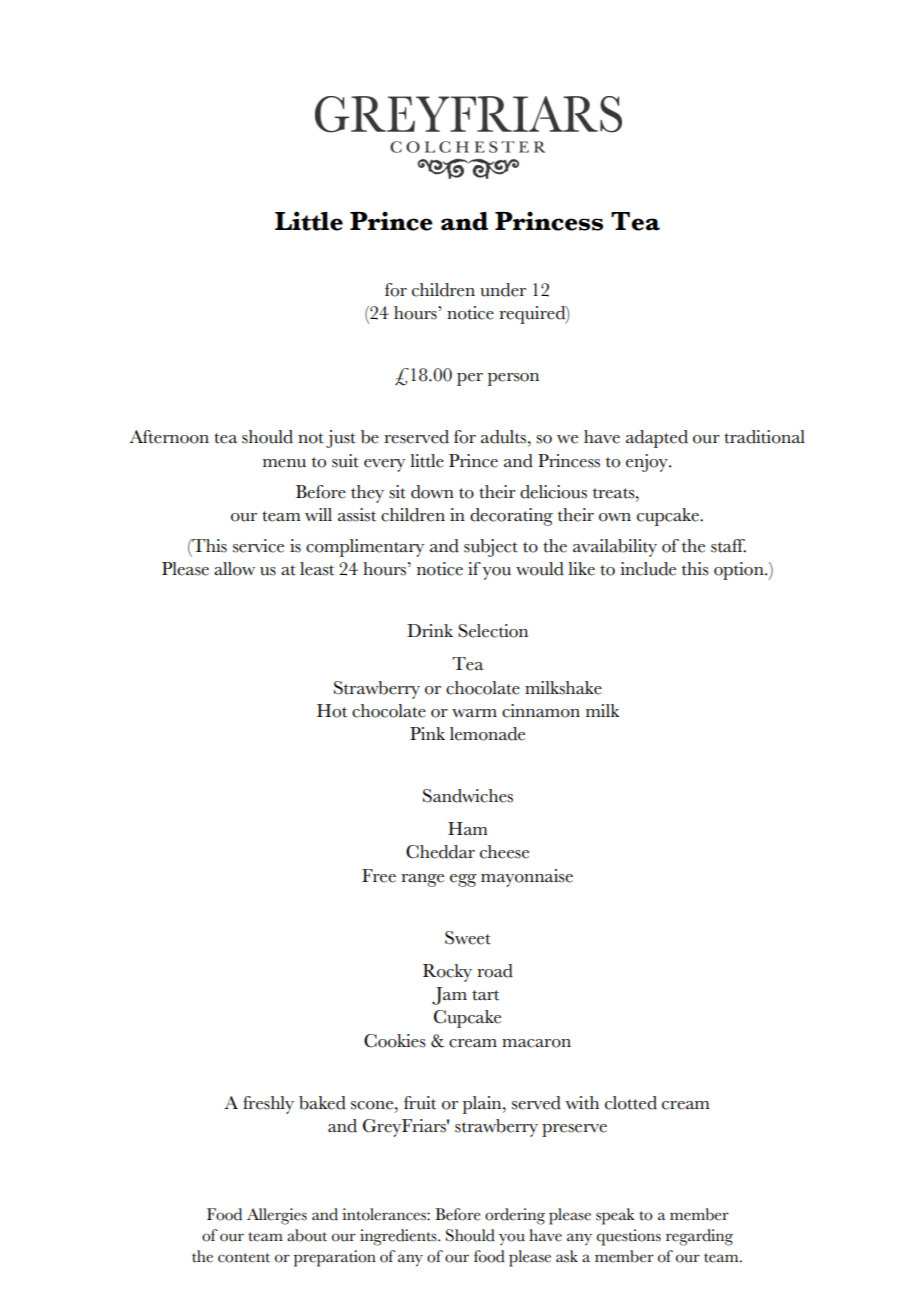 The height and width of the document is (1308, 924). I want to click on Hot, so click(332, 711).
